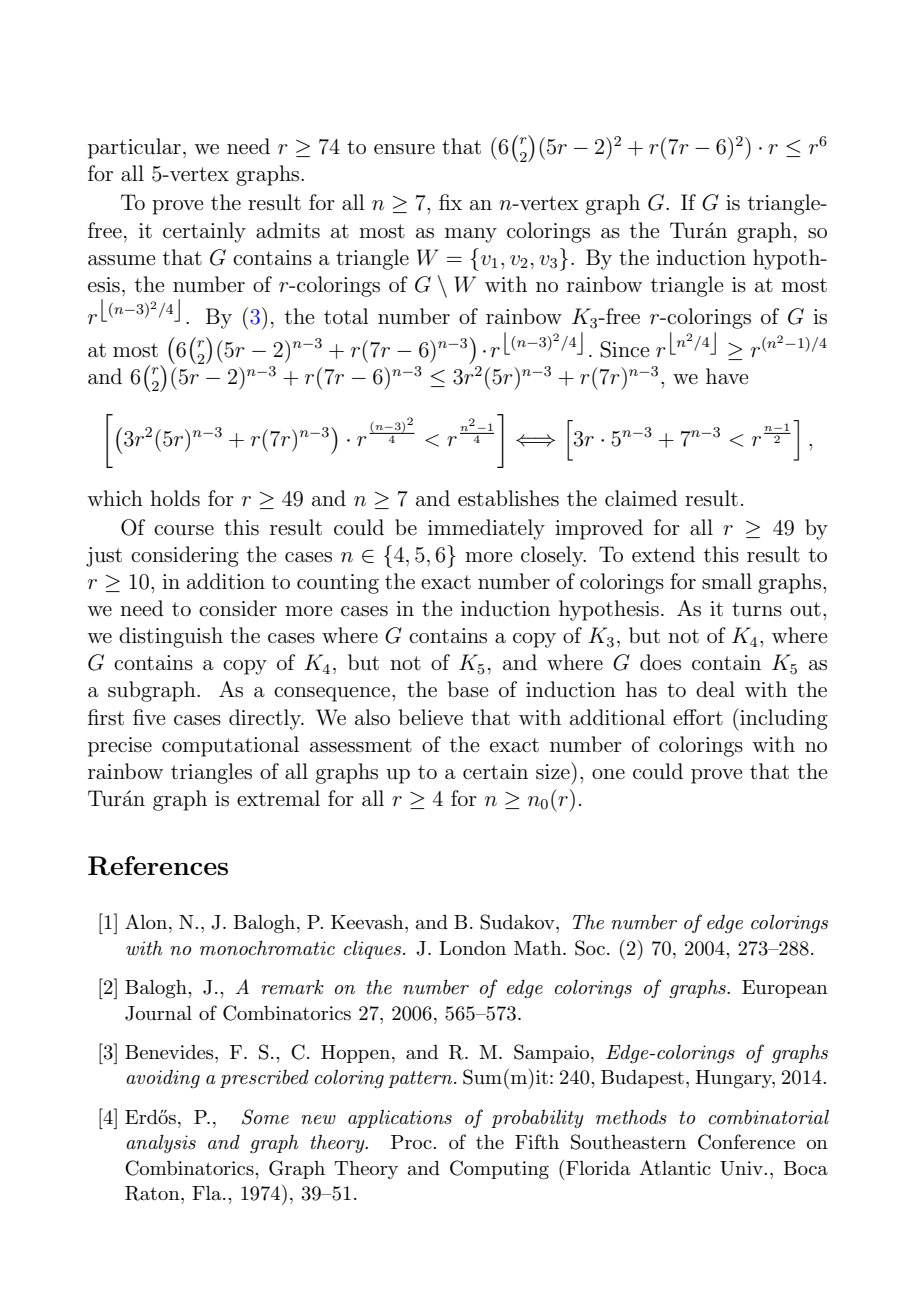  I want to click on size, so click(554, 771).
